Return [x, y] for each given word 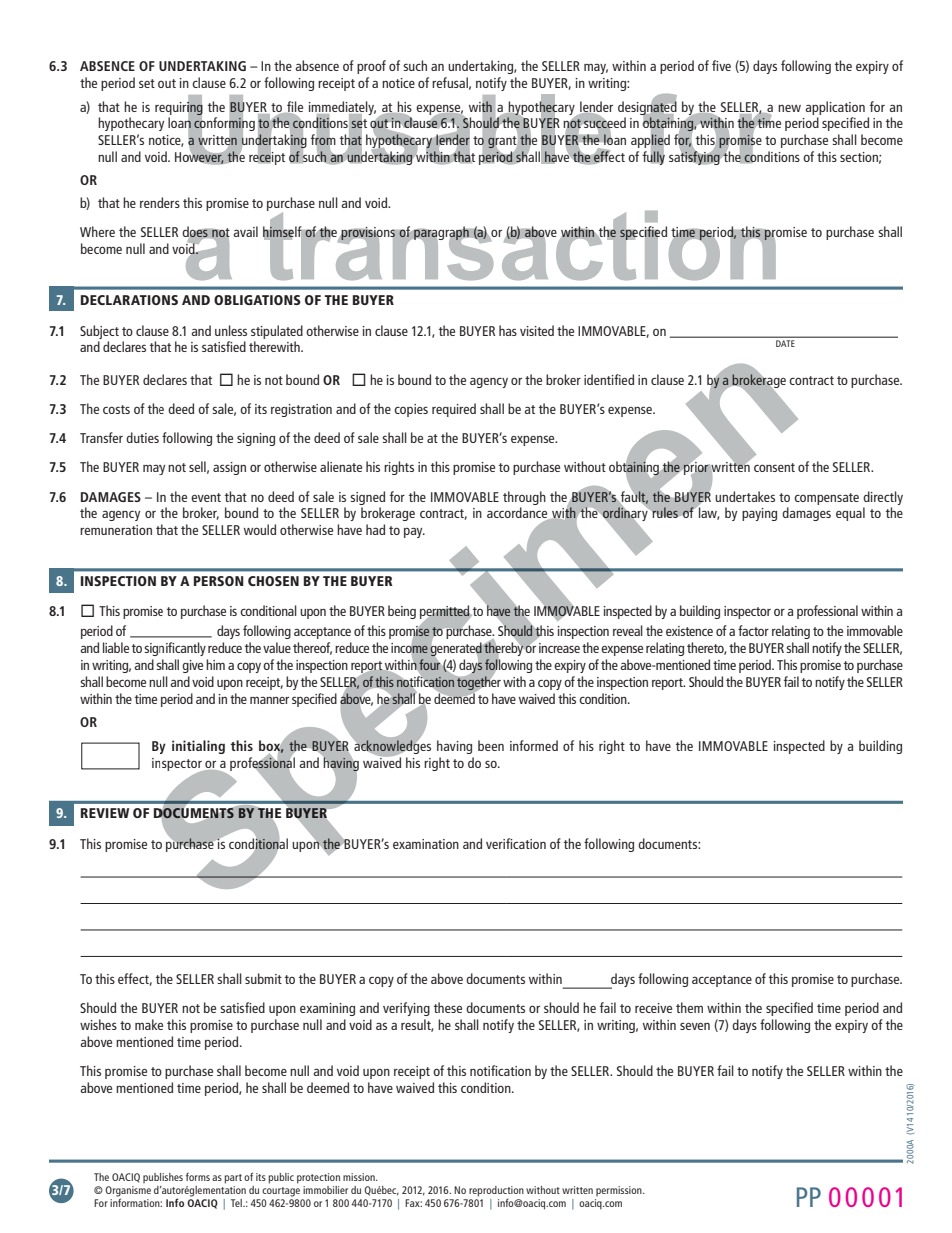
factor [753, 630]
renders [160, 202]
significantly [175, 649]
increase [559, 648]
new [789, 108]
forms [198, 1176]
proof [371, 67]
